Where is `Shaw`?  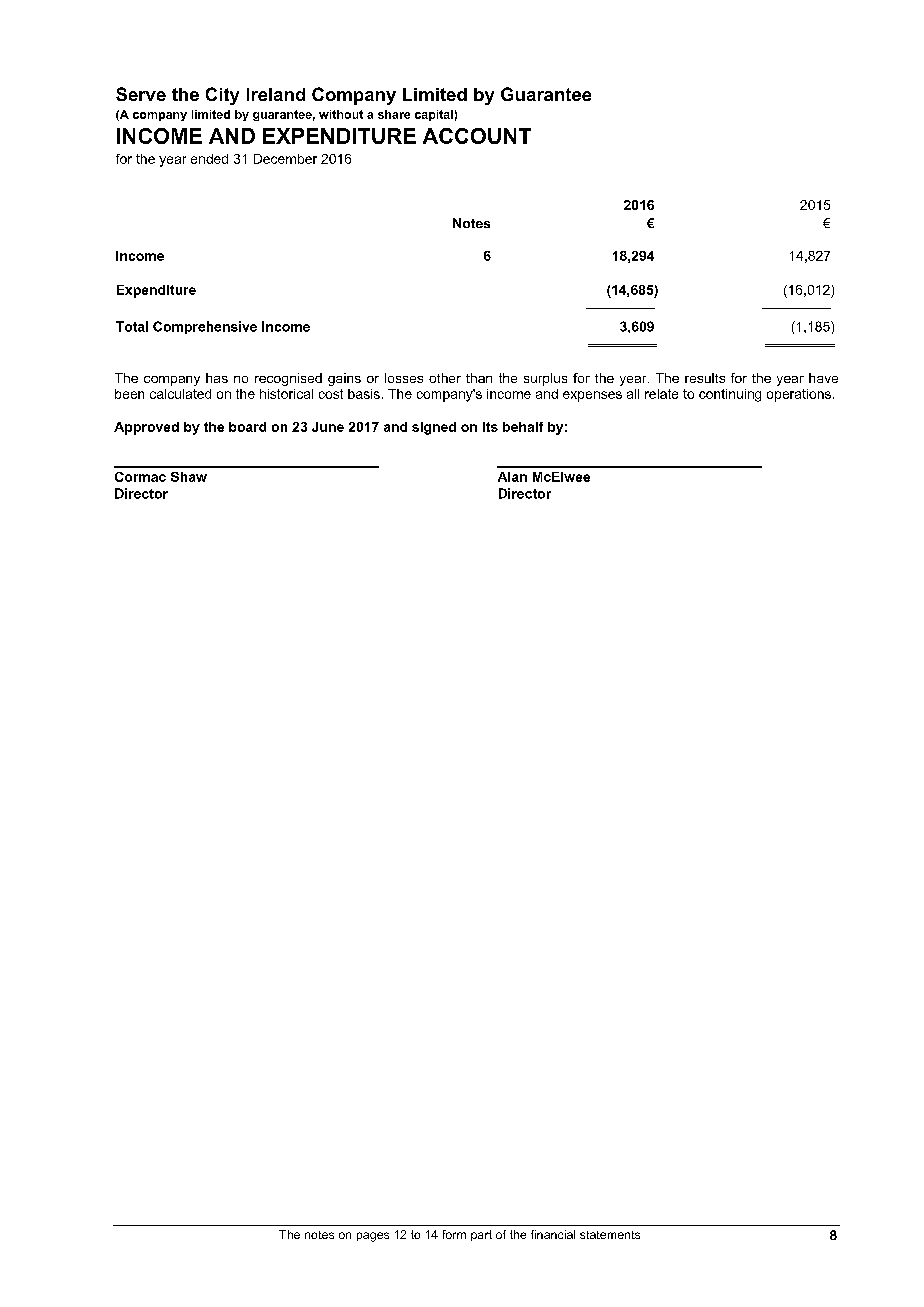 Shaw is located at coordinates (189, 477).
